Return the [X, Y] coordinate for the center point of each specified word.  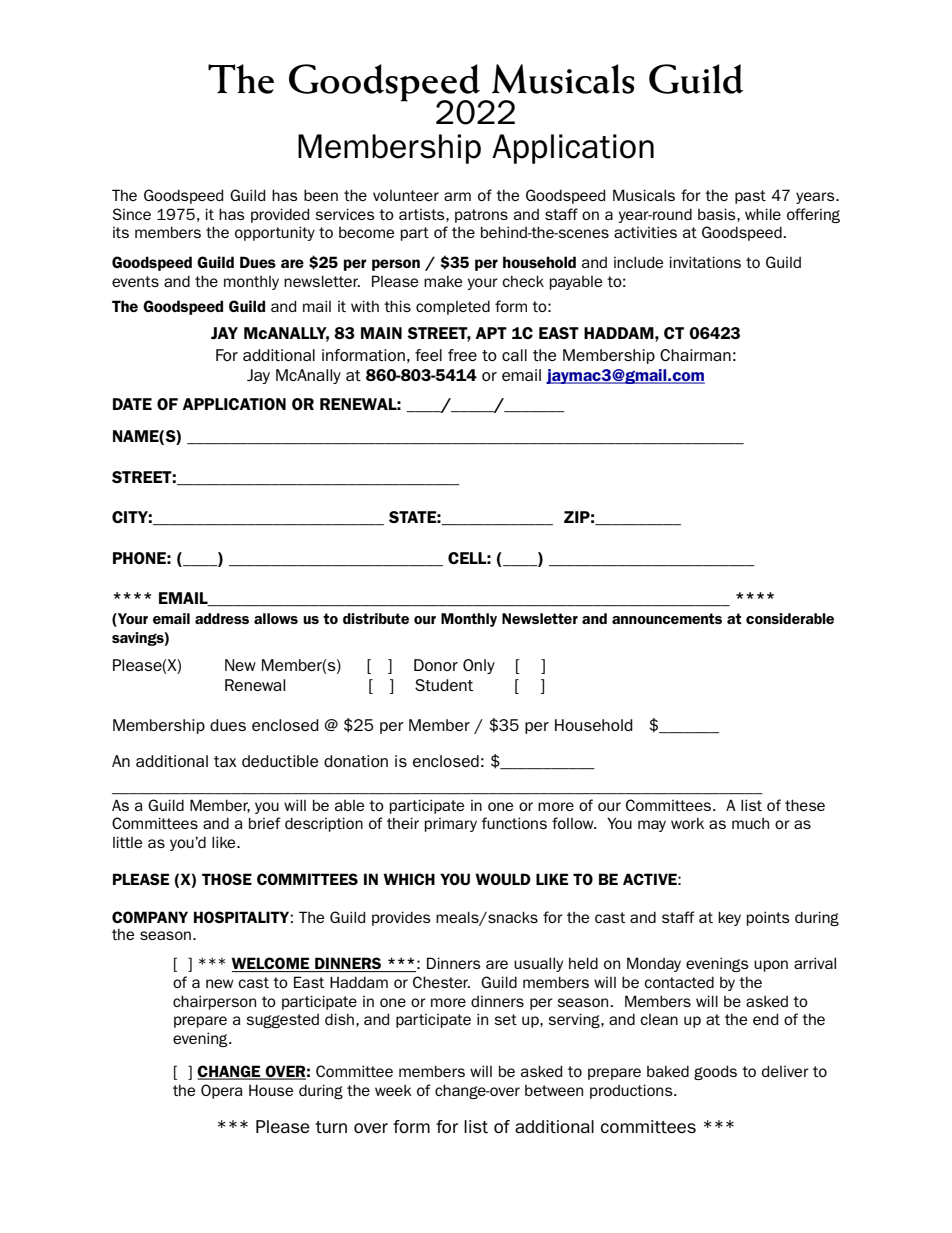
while [763, 214]
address [222, 618]
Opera [222, 1091]
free [462, 355]
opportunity [275, 233]
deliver [785, 1071]
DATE [132, 404]
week [393, 1090]
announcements [667, 618]
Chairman [695, 355]
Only [479, 666]
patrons [481, 216]
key [729, 918]
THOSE [227, 879]
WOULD [503, 879]
